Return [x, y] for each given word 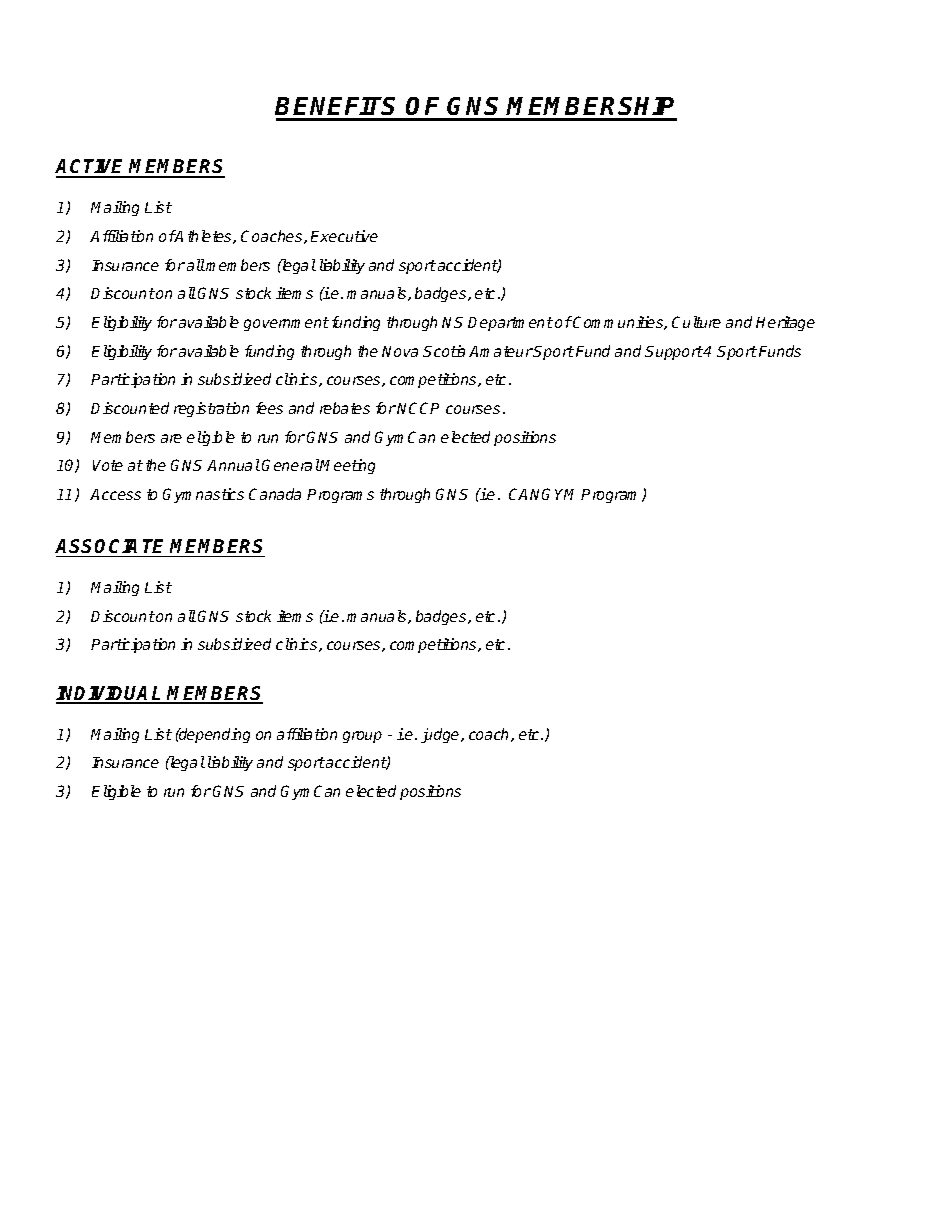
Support [674, 353]
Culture [696, 322]
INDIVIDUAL [110, 694]
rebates [345, 408]
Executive [344, 236]
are [171, 438]
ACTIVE [92, 168]
